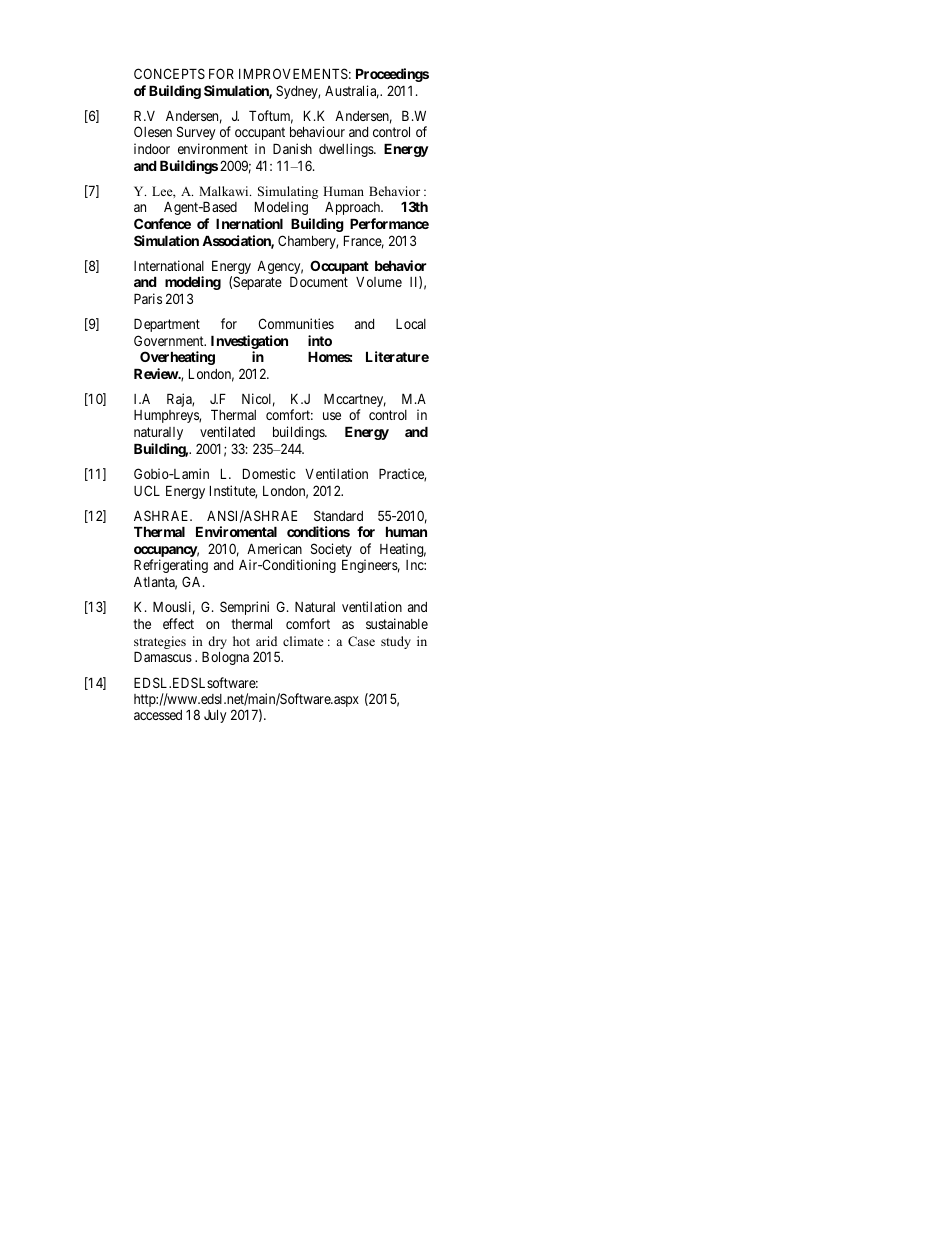  I want to click on Danish, so click(292, 148).
